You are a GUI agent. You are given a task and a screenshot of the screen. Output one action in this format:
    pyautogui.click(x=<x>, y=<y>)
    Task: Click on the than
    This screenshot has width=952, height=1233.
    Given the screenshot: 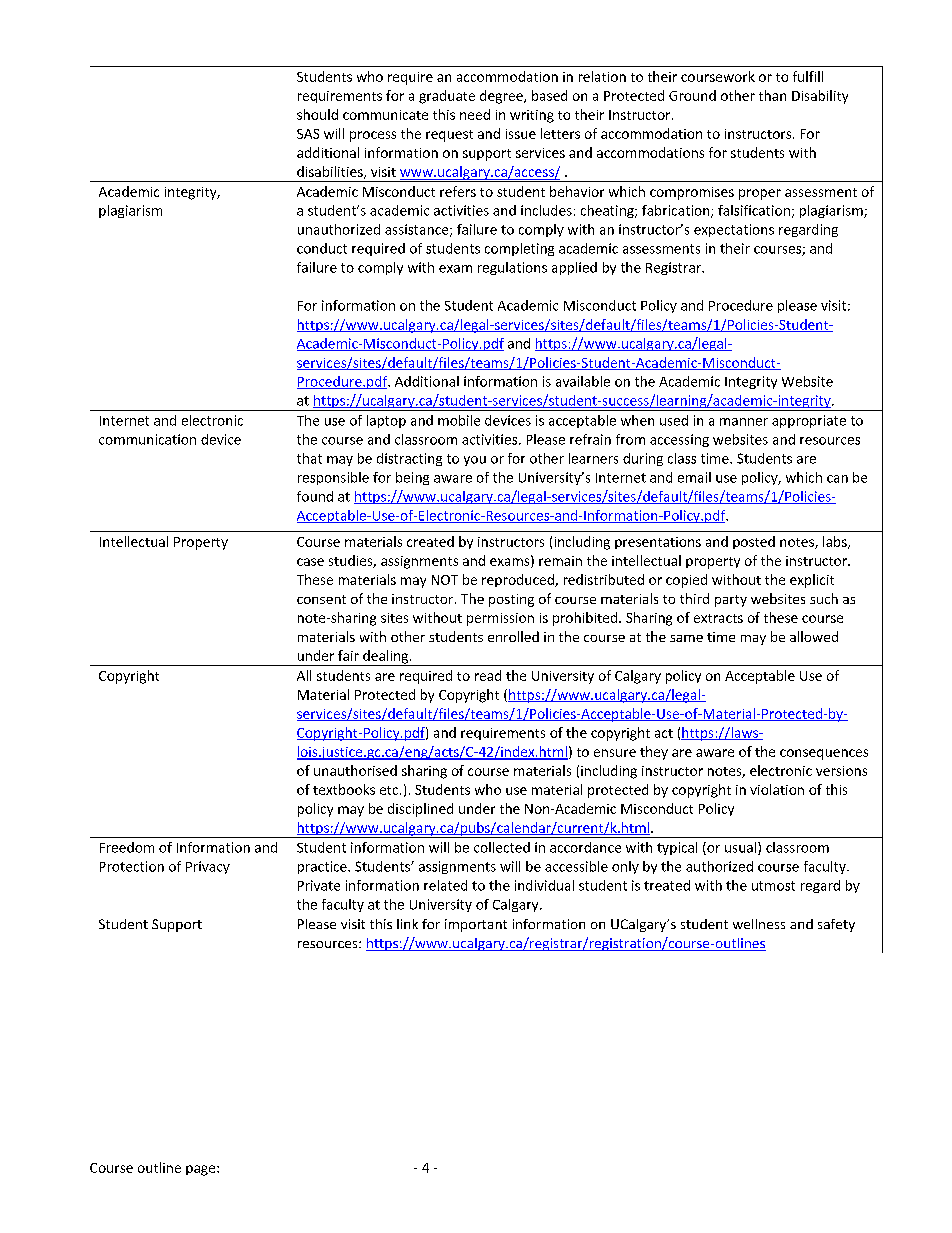 What is the action you would take?
    pyautogui.click(x=772, y=95)
